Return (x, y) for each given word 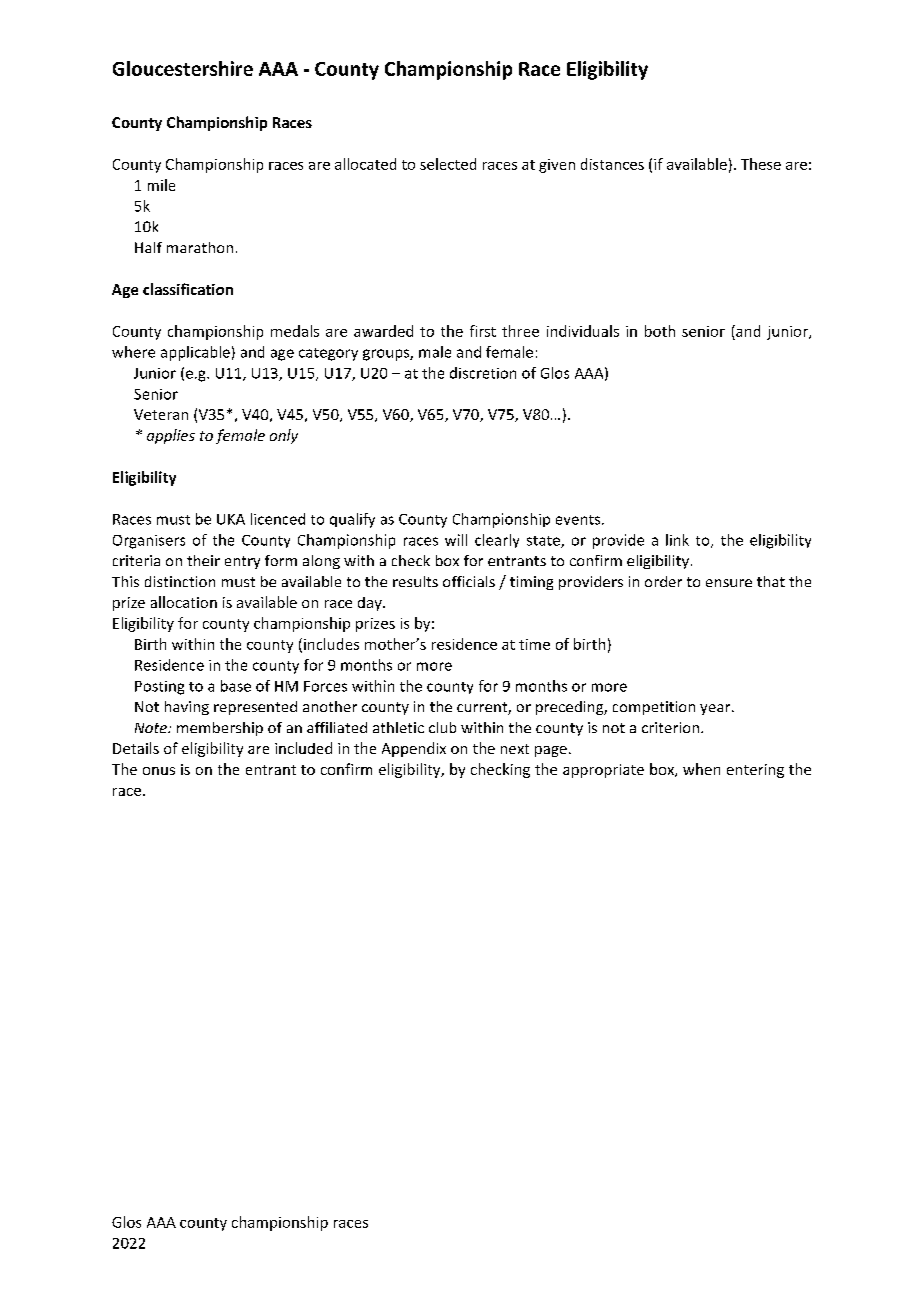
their (203, 560)
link (677, 540)
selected (448, 164)
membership (220, 729)
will (456, 540)
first (483, 331)
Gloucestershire (183, 68)
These (761, 164)
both (660, 331)
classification (188, 289)
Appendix (414, 749)
